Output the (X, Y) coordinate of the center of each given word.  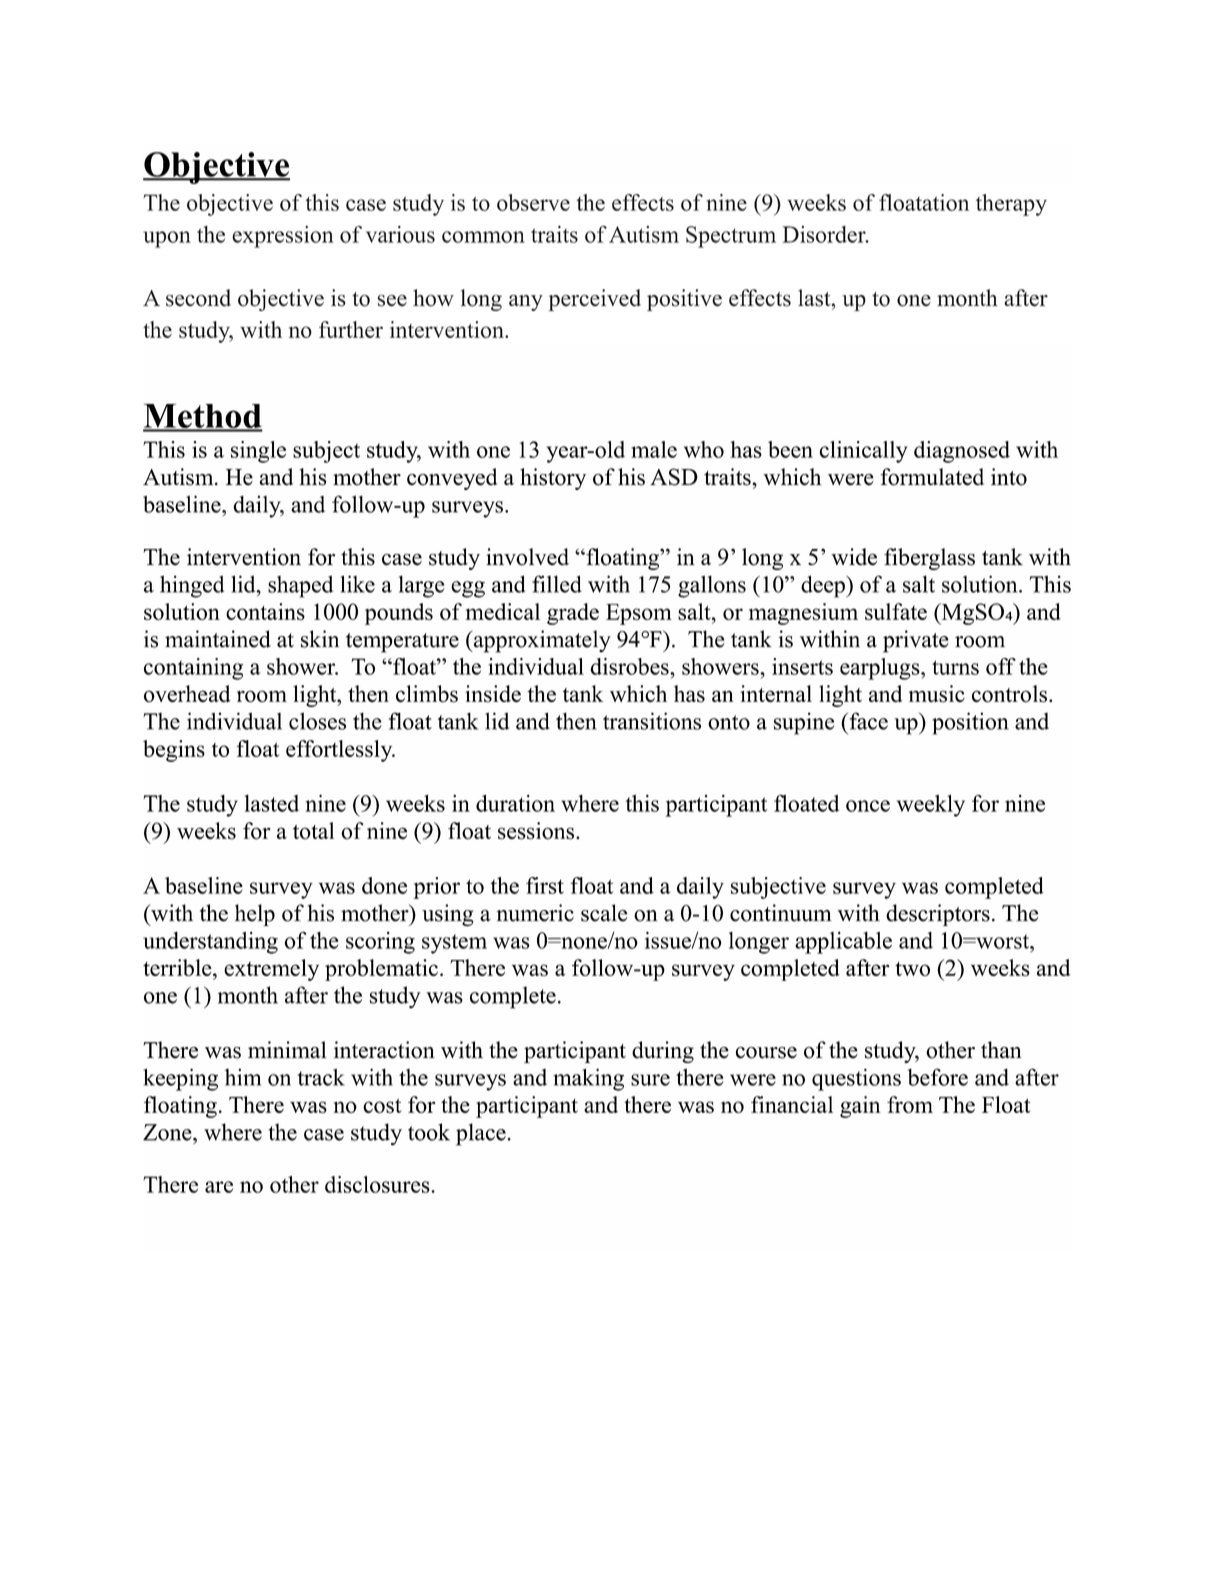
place (481, 1134)
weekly (931, 806)
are (219, 1187)
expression (282, 237)
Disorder (825, 234)
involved (527, 557)
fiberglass (929, 559)
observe (533, 202)
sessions (537, 831)
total (313, 831)
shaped (300, 586)
